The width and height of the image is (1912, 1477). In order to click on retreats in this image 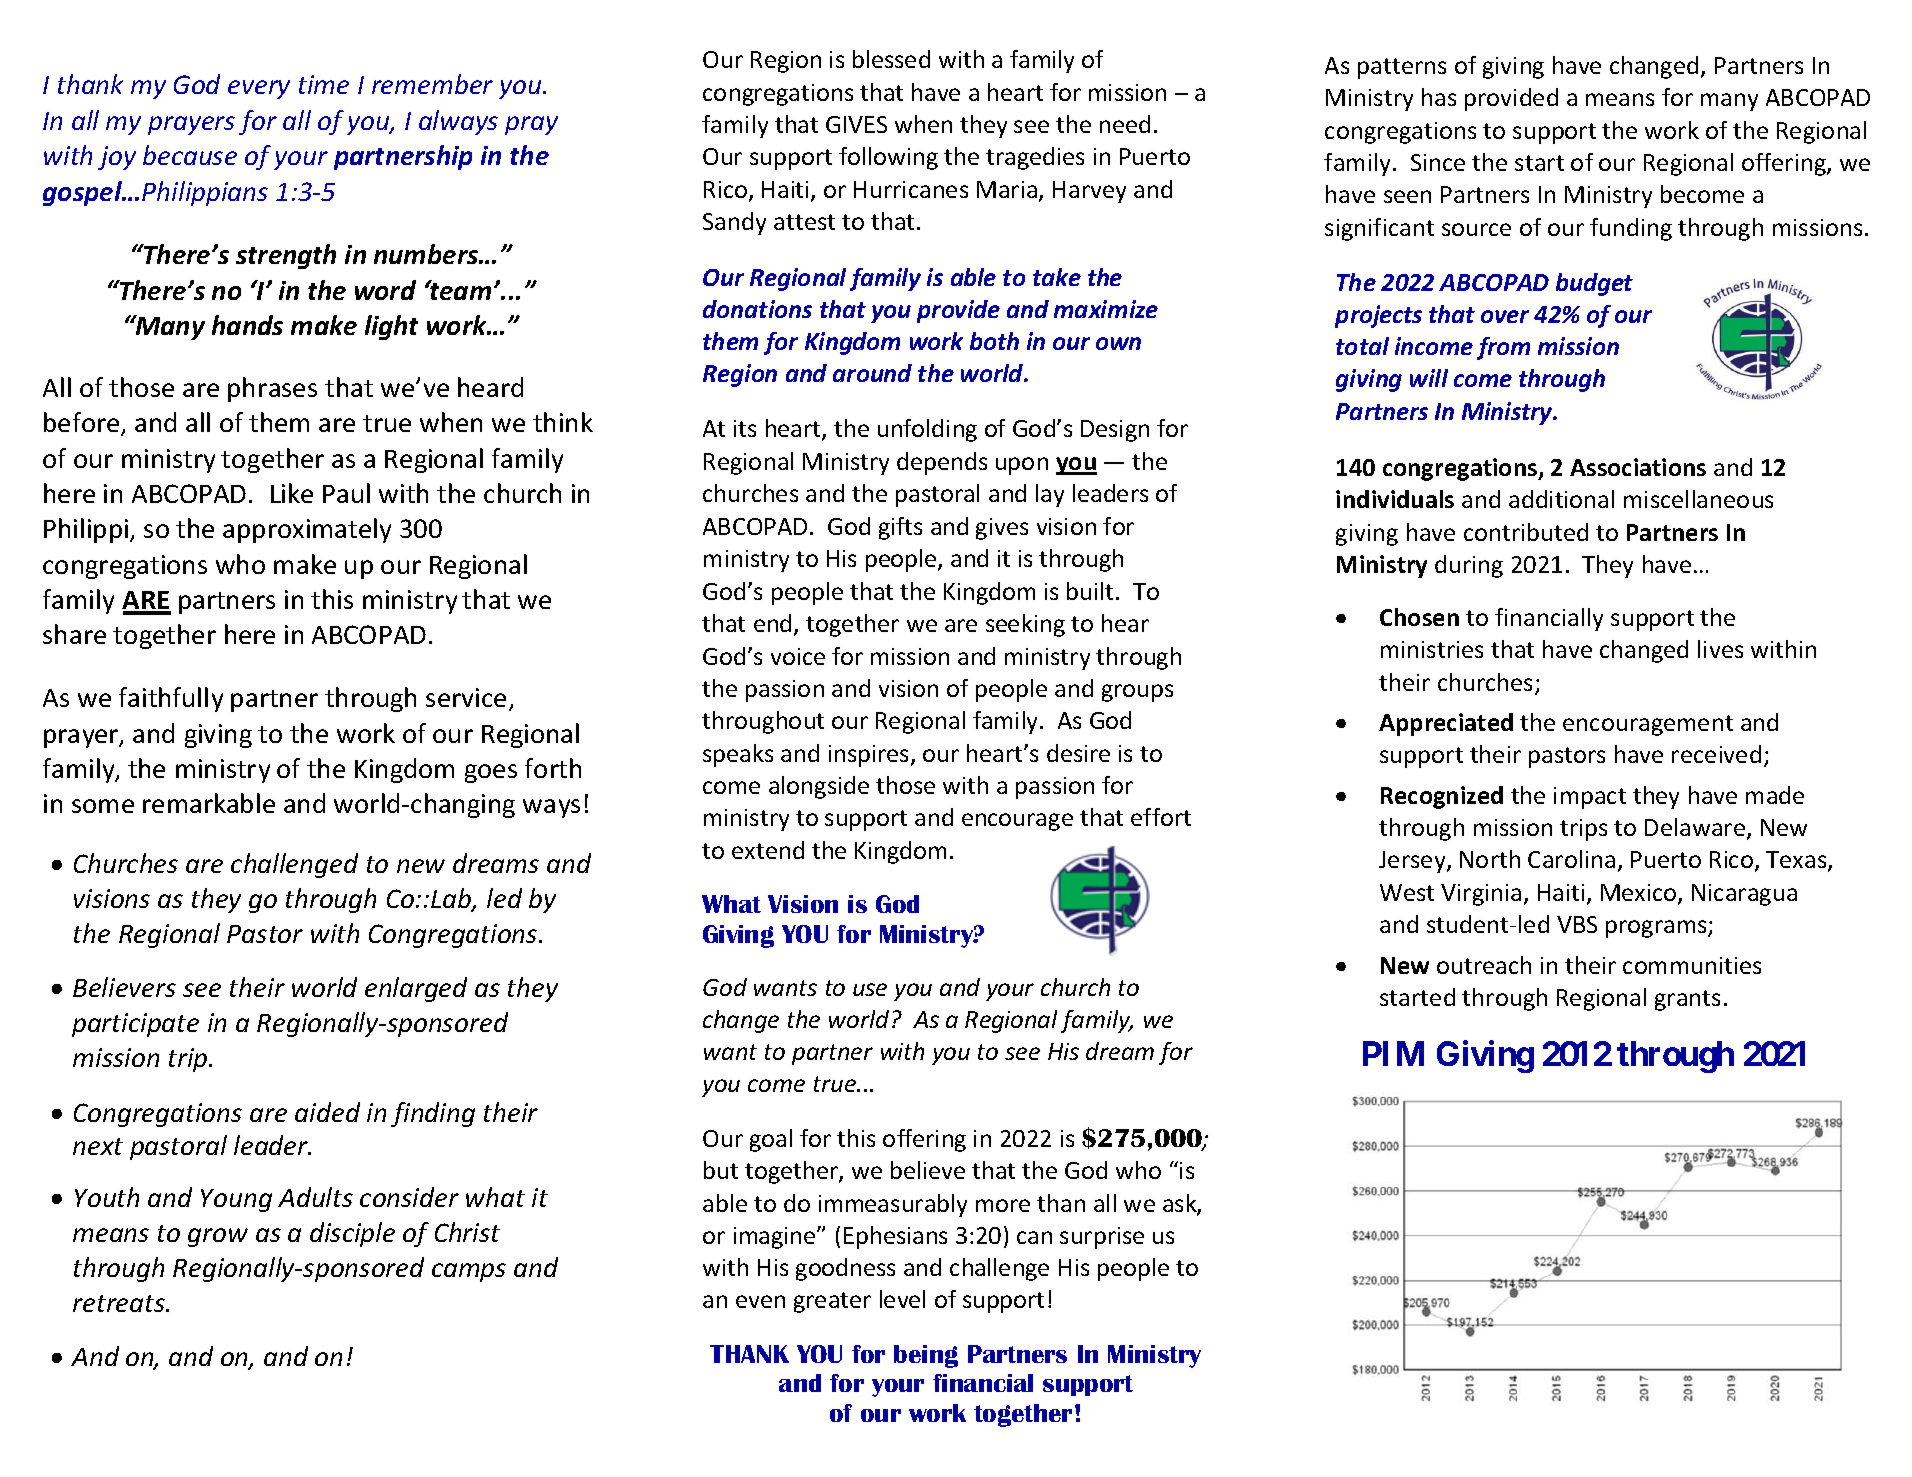, I will do `click(120, 1303)`.
